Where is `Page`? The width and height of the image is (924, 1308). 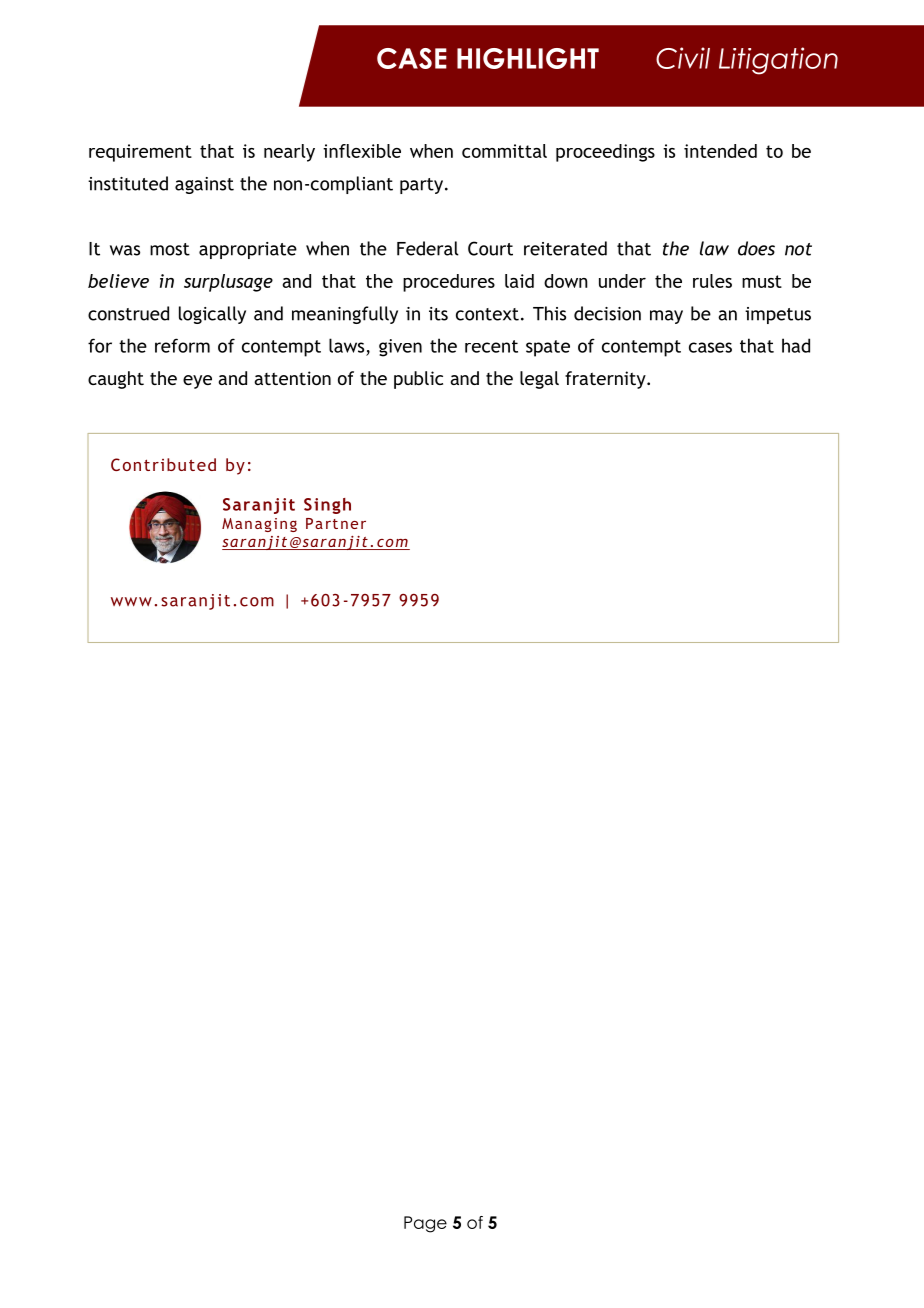 Page is located at coordinates (425, 1224).
